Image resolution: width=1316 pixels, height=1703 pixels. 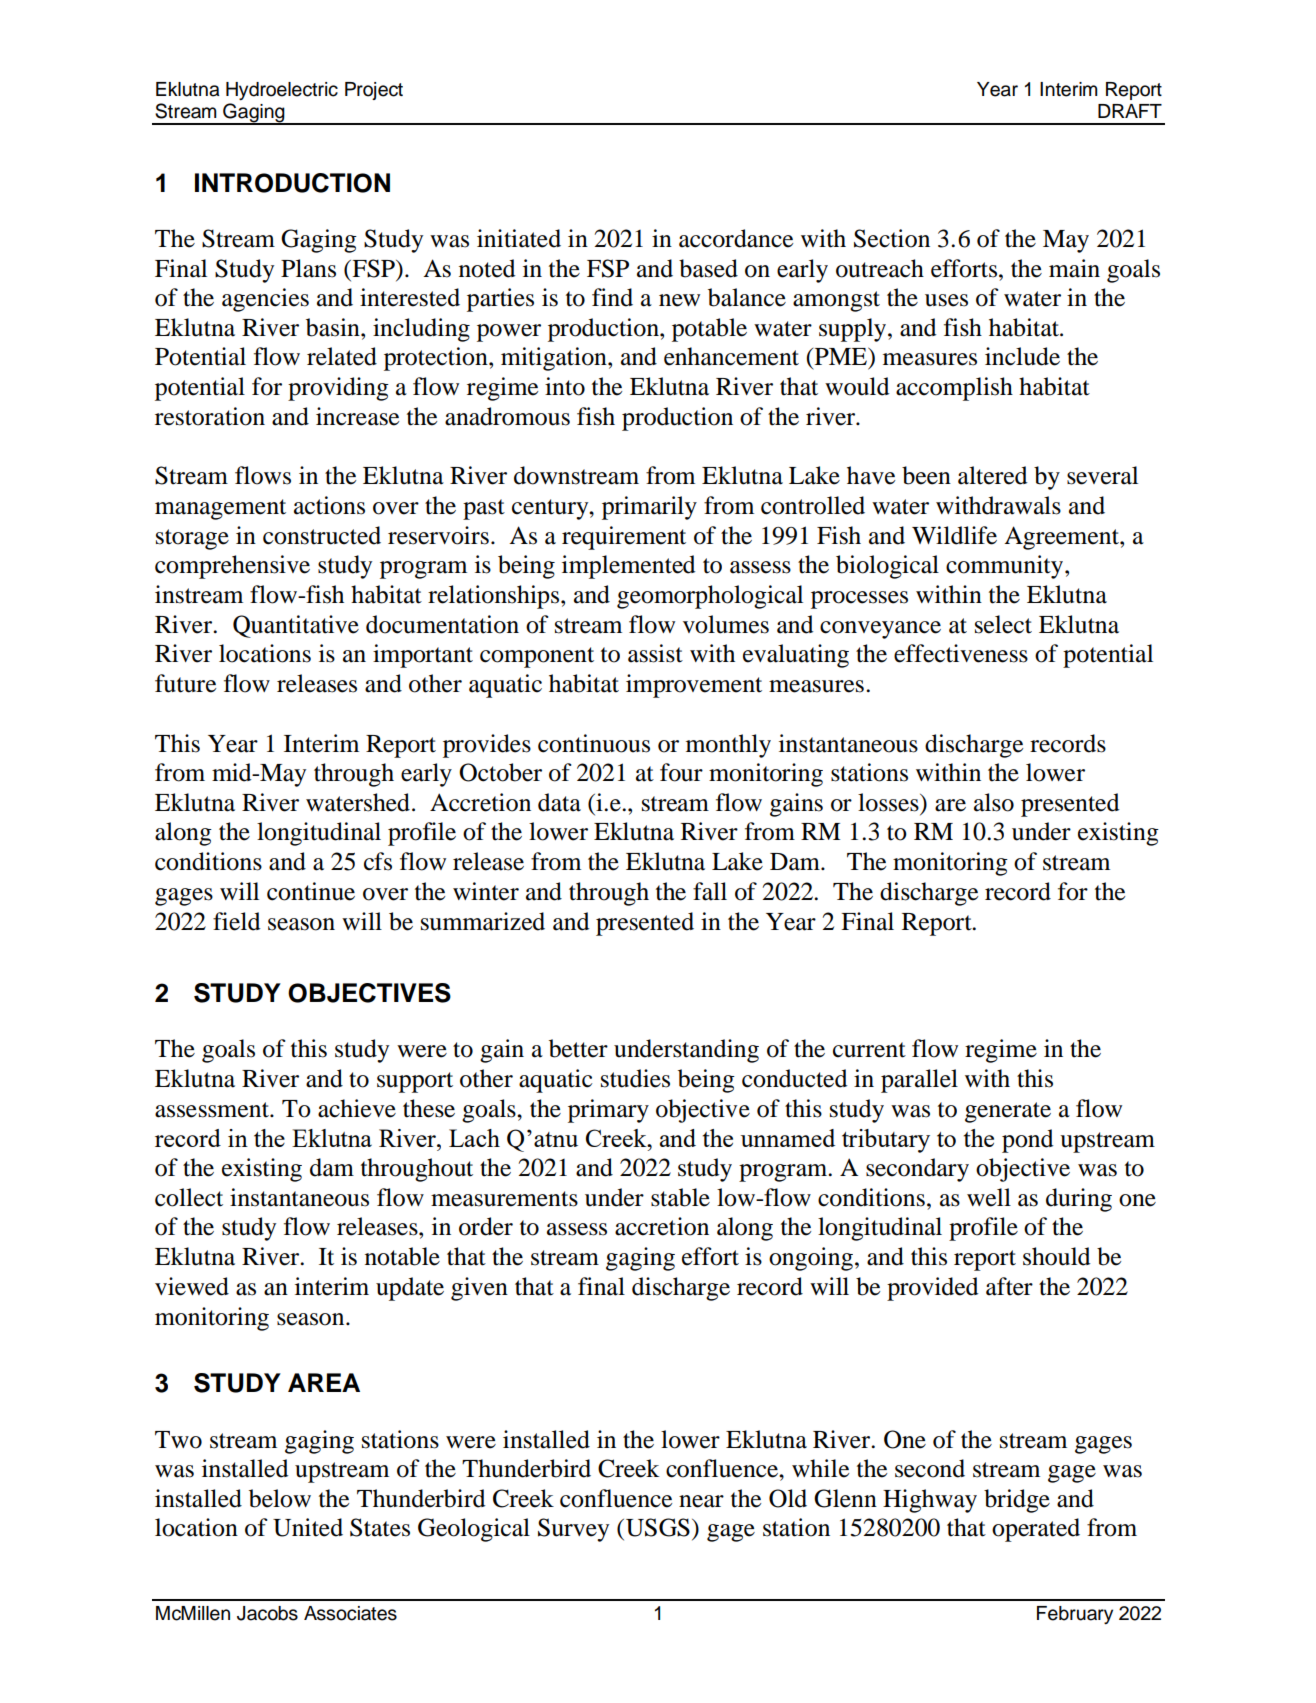 I want to click on Quantitative, so click(x=296, y=626).
